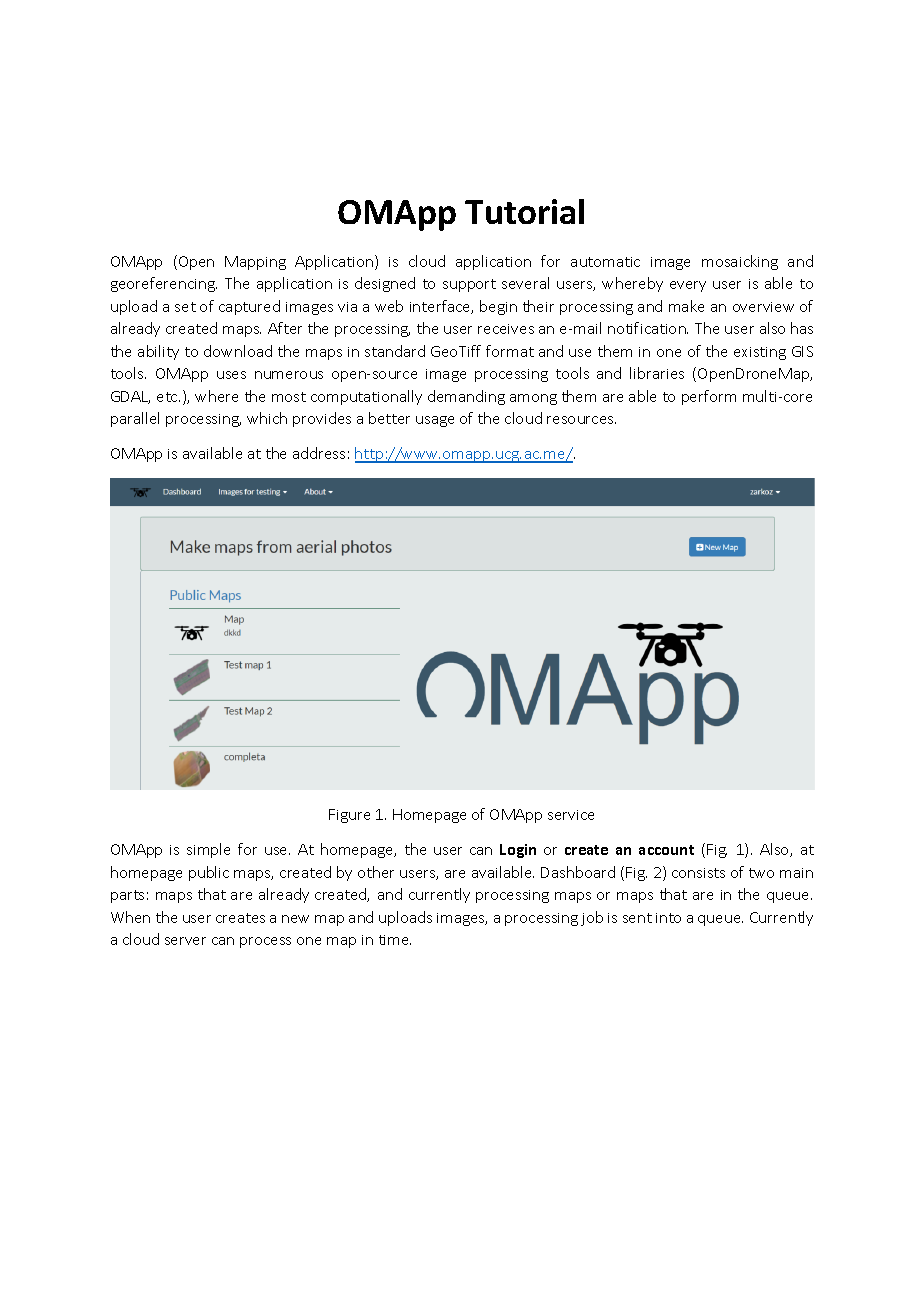  I want to click on Mapping, so click(255, 263).
